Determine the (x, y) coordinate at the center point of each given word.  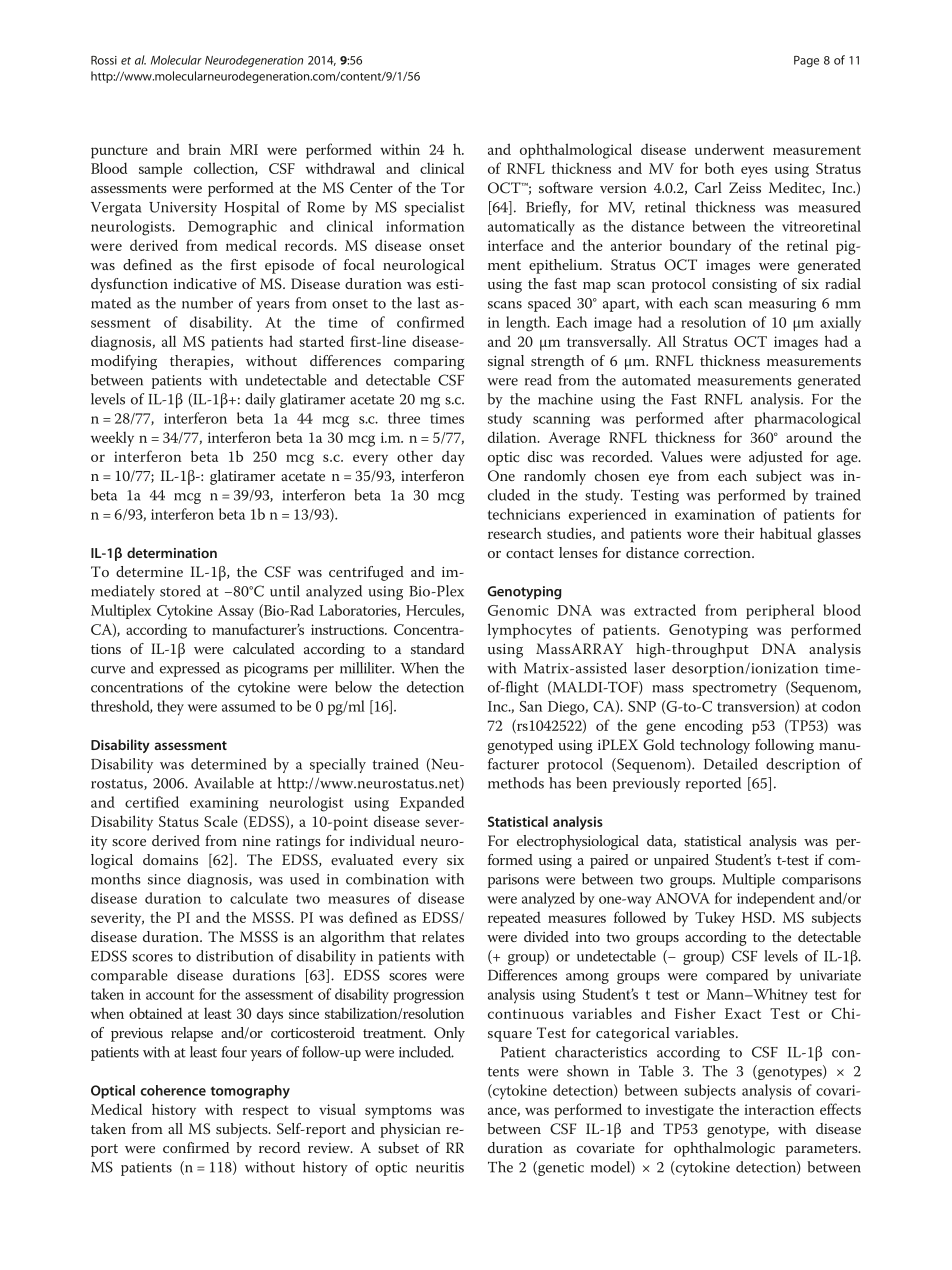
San (530, 706)
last (429, 303)
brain (204, 149)
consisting (744, 286)
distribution (234, 956)
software (566, 187)
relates (443, 936)
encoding (714, 727)
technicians (524, 514)
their (739, 533)
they (170, 708)
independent (776, 899)
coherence (173, 1090)
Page (806, 61)
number (207, 303)
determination (172, 552)
